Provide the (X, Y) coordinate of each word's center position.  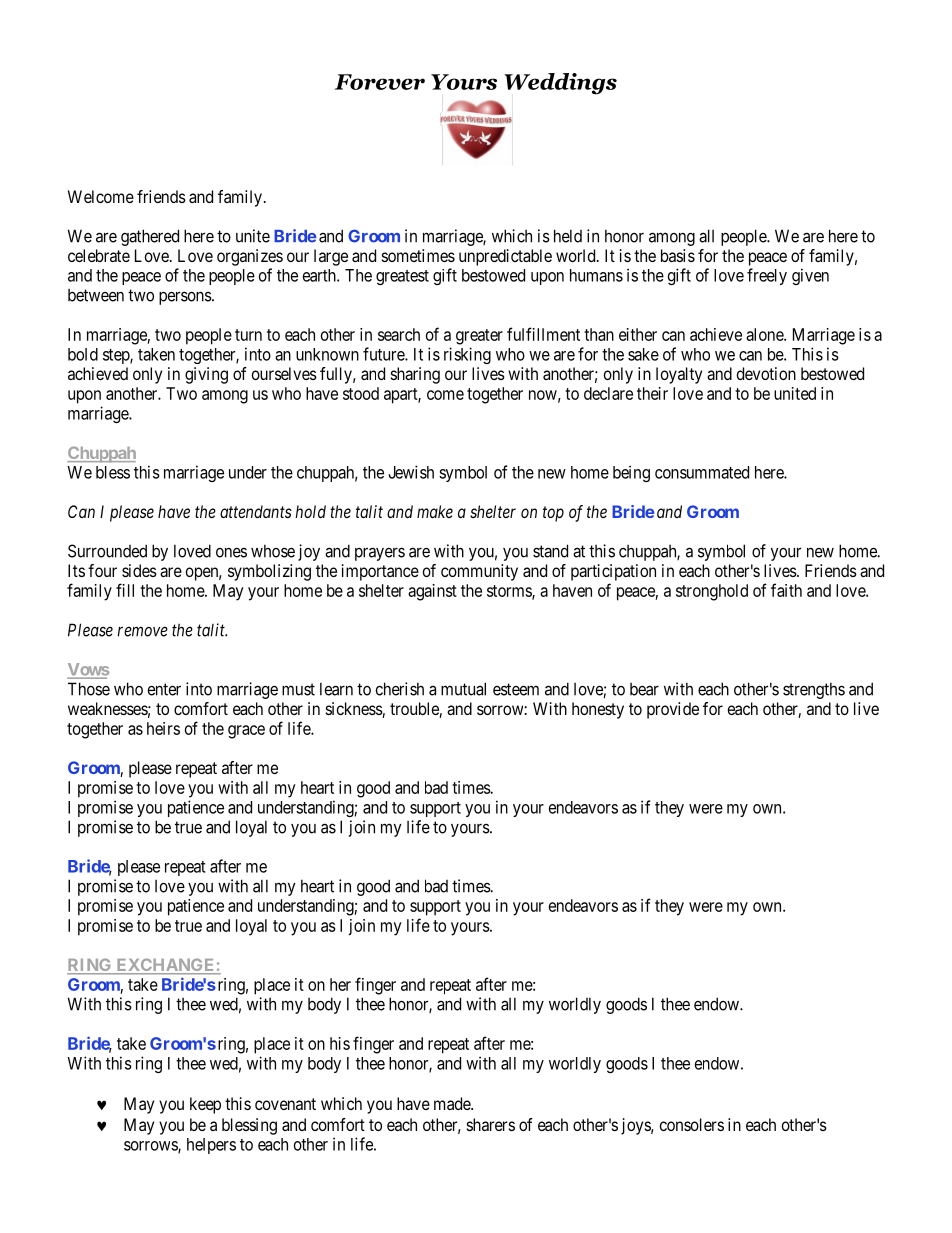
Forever (380, 82)
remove (142, 631)
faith (786, 590)
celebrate (99, 255)
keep (205, 1105)
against (432, 592)
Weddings (560, 84)
